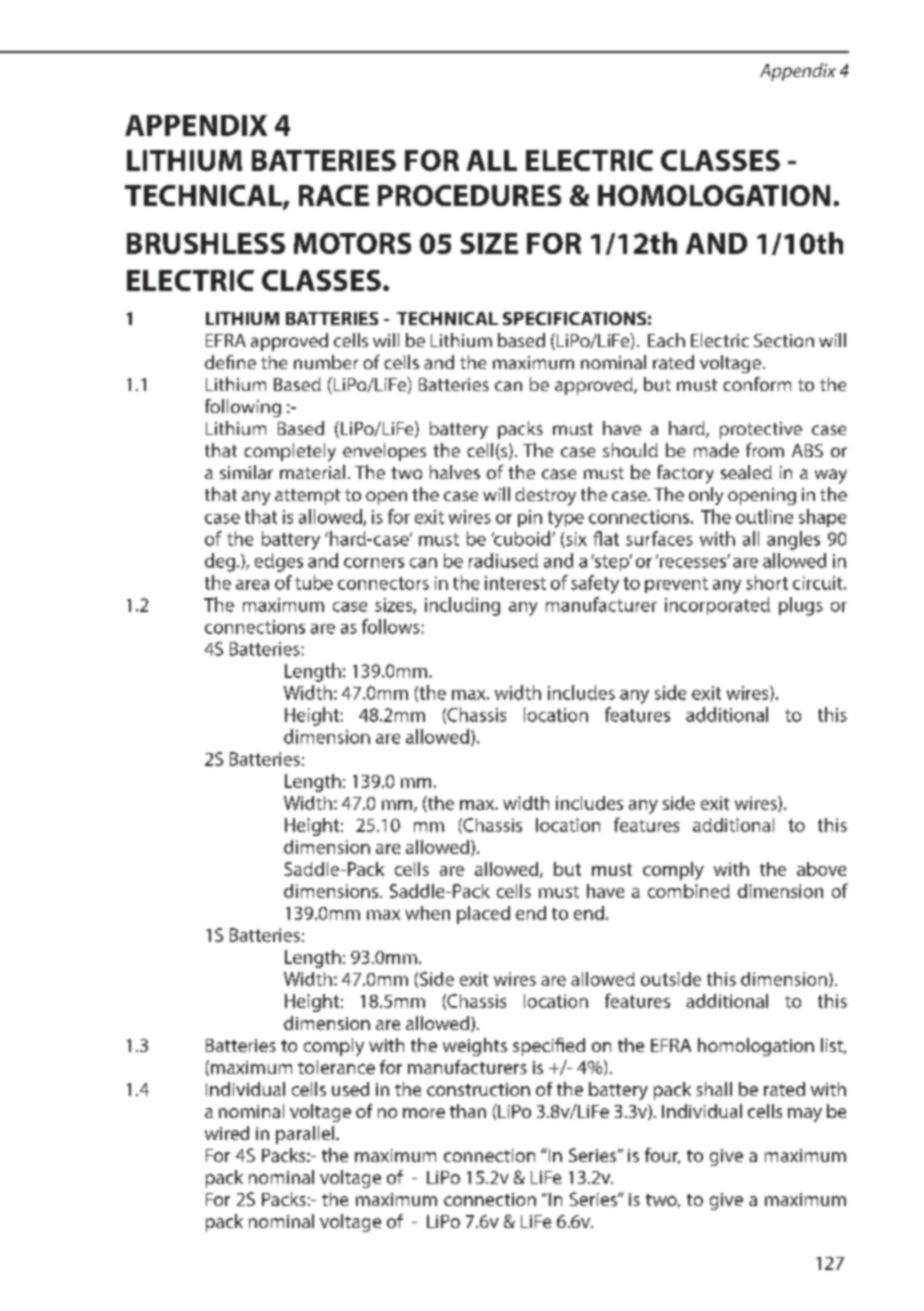 Image resolution: width=924 pixels, height=1311 pixels. I want to click on parallel, so click(306, 1135).
